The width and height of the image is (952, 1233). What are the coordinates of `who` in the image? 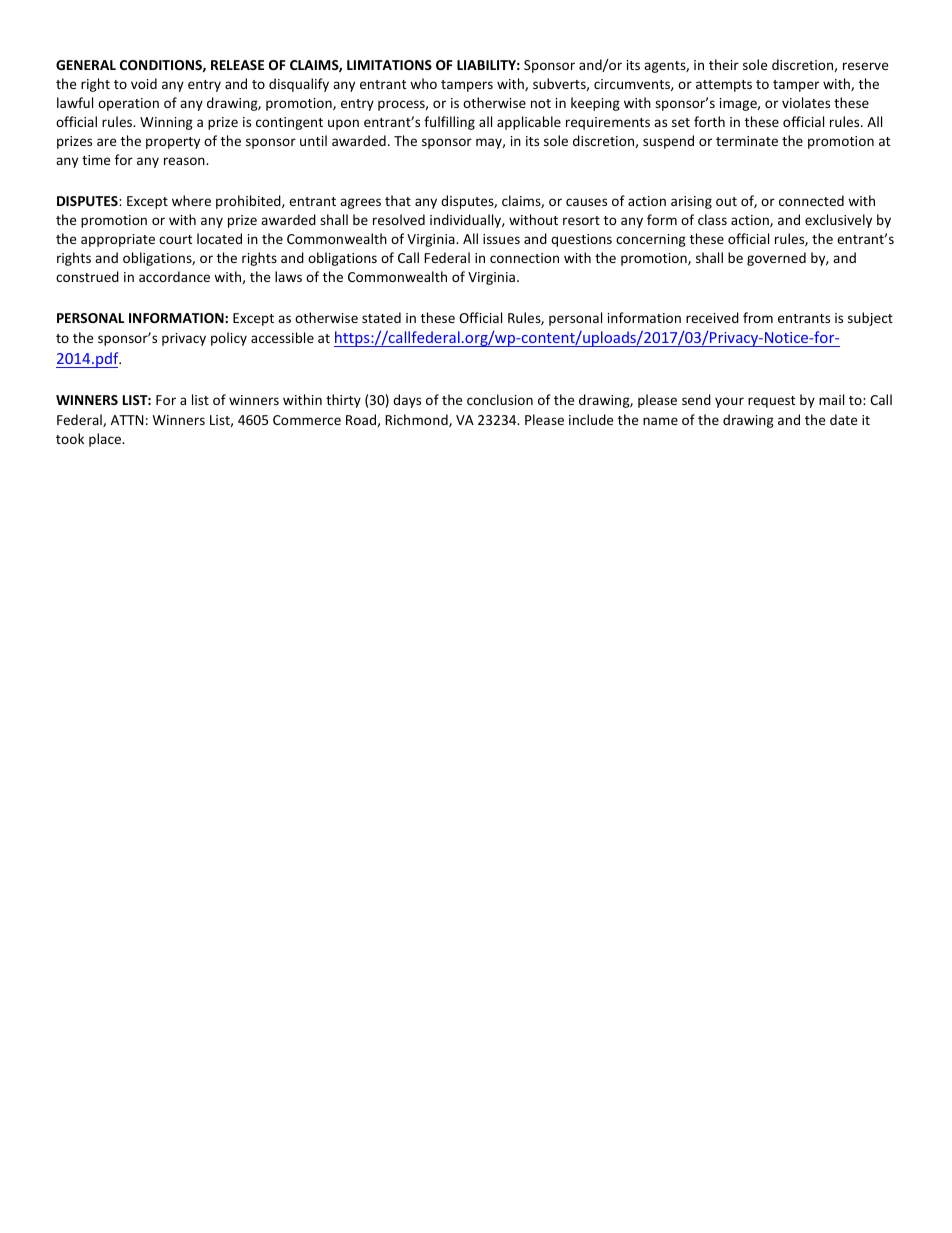 It's located at (423, 83).
